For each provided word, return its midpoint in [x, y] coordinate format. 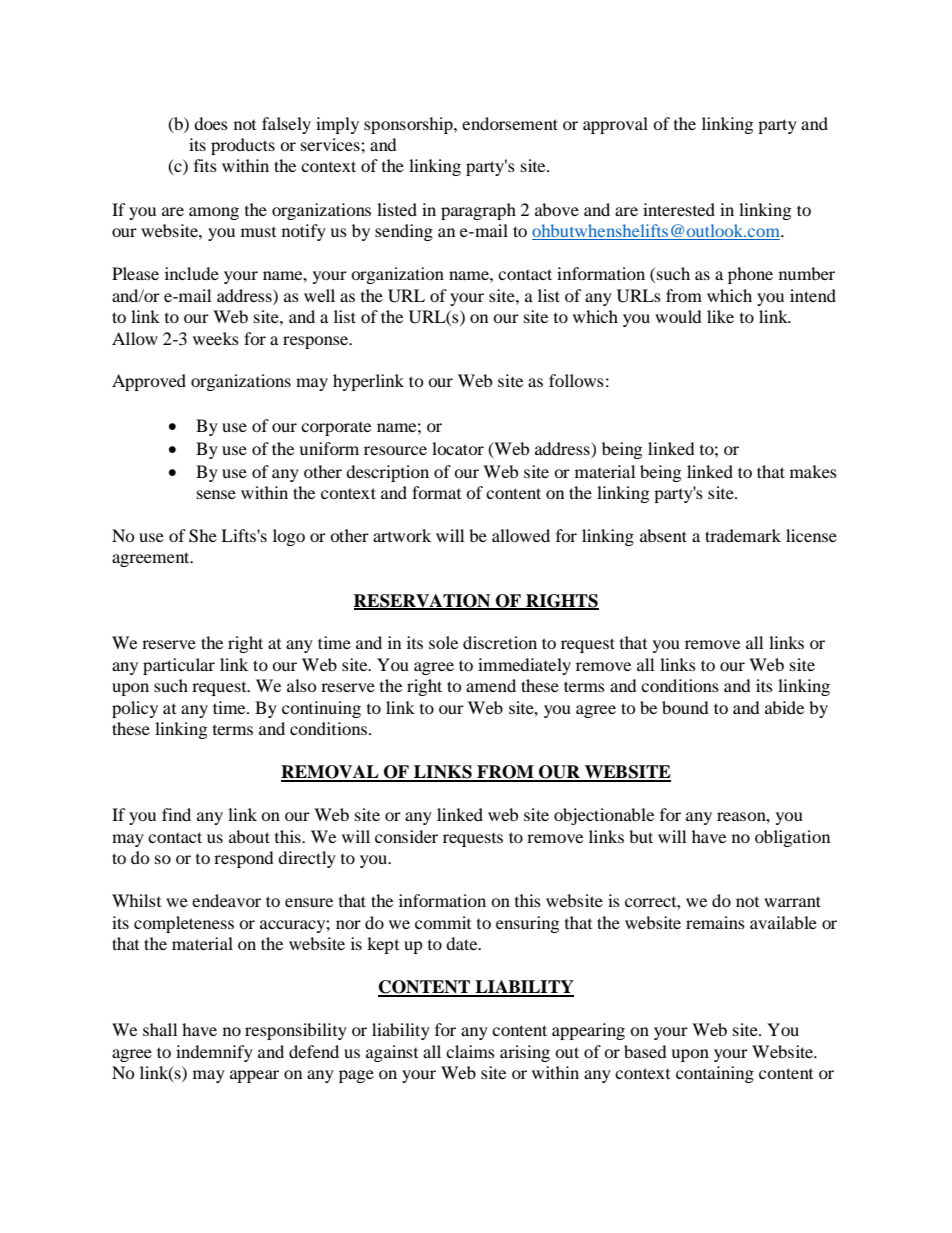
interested [679, 209]
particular [179, 666]
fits [205, 165]
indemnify [214, 1053]
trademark [743, 535]
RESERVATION [423, 601]
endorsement [510, 123]
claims [470, 1051]
